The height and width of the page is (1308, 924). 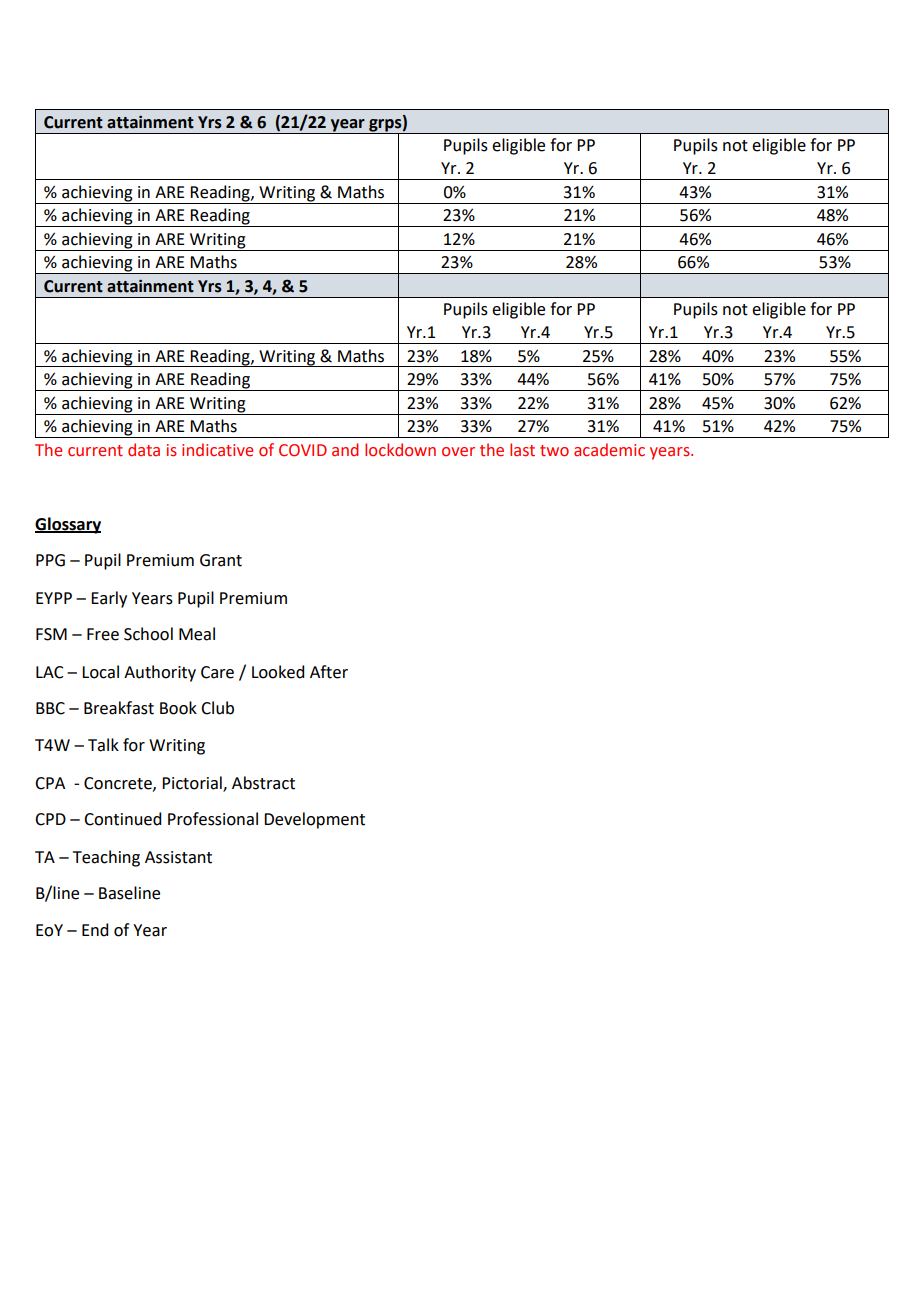 What do you see at coordinates (119, 708) in the page?
I see `Breakfast` at bounding box center [119, 708].
